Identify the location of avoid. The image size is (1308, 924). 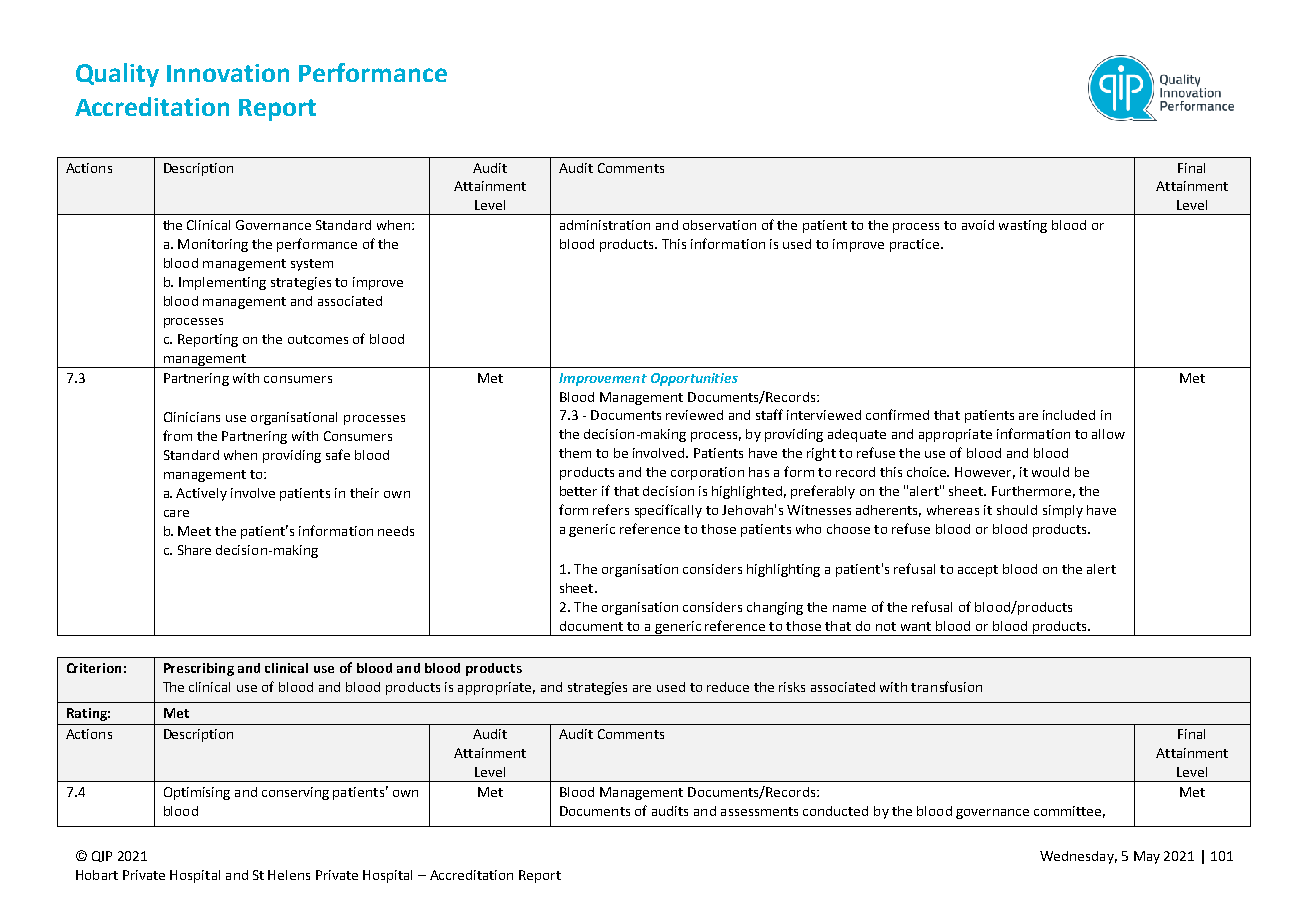
(978, 225).
